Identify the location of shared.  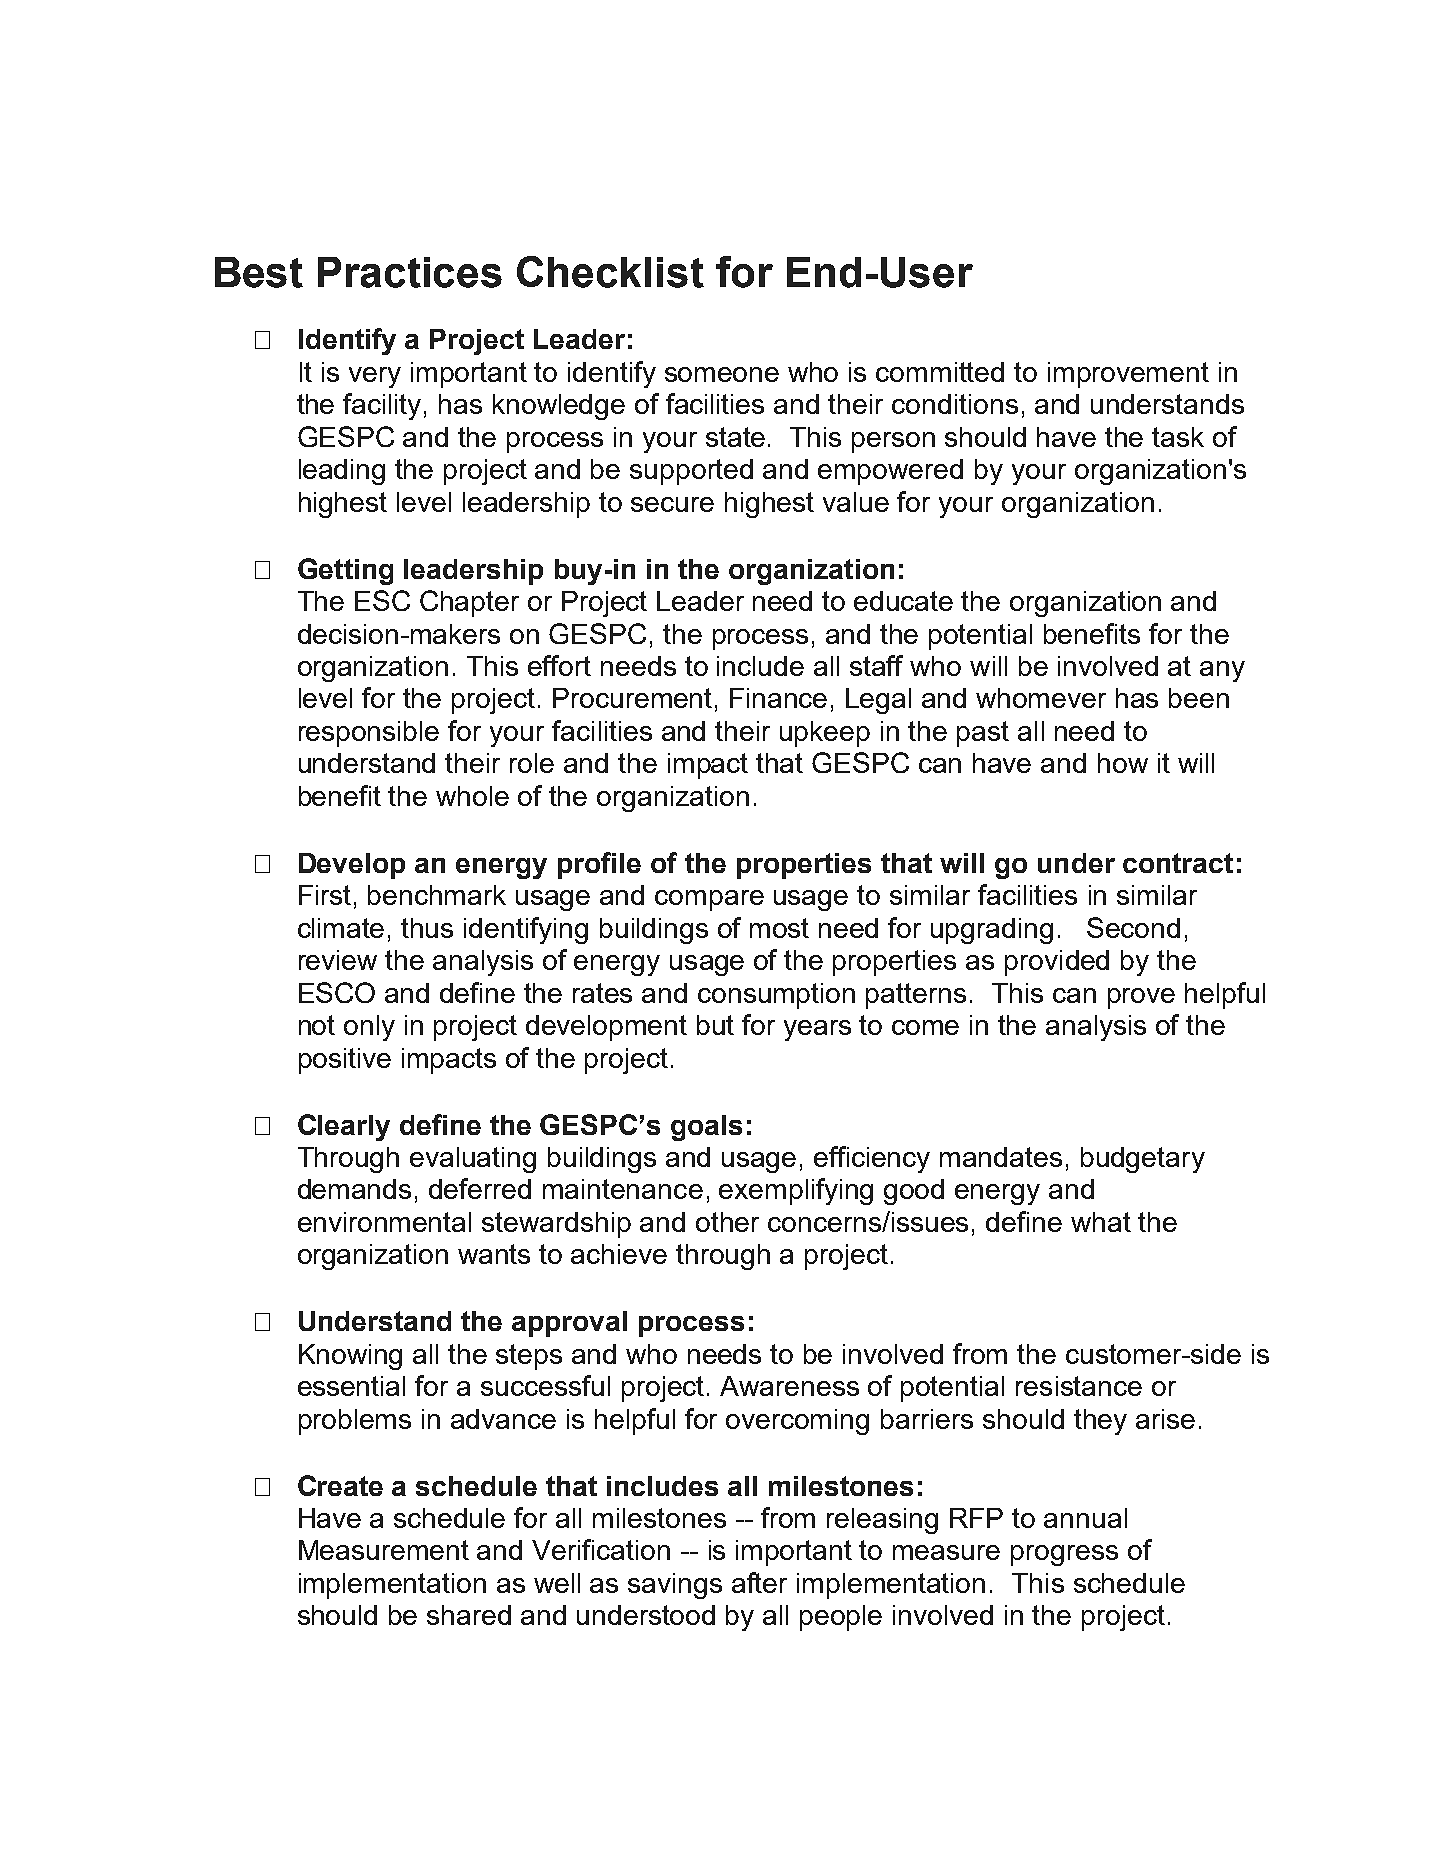
(469, 1615).
